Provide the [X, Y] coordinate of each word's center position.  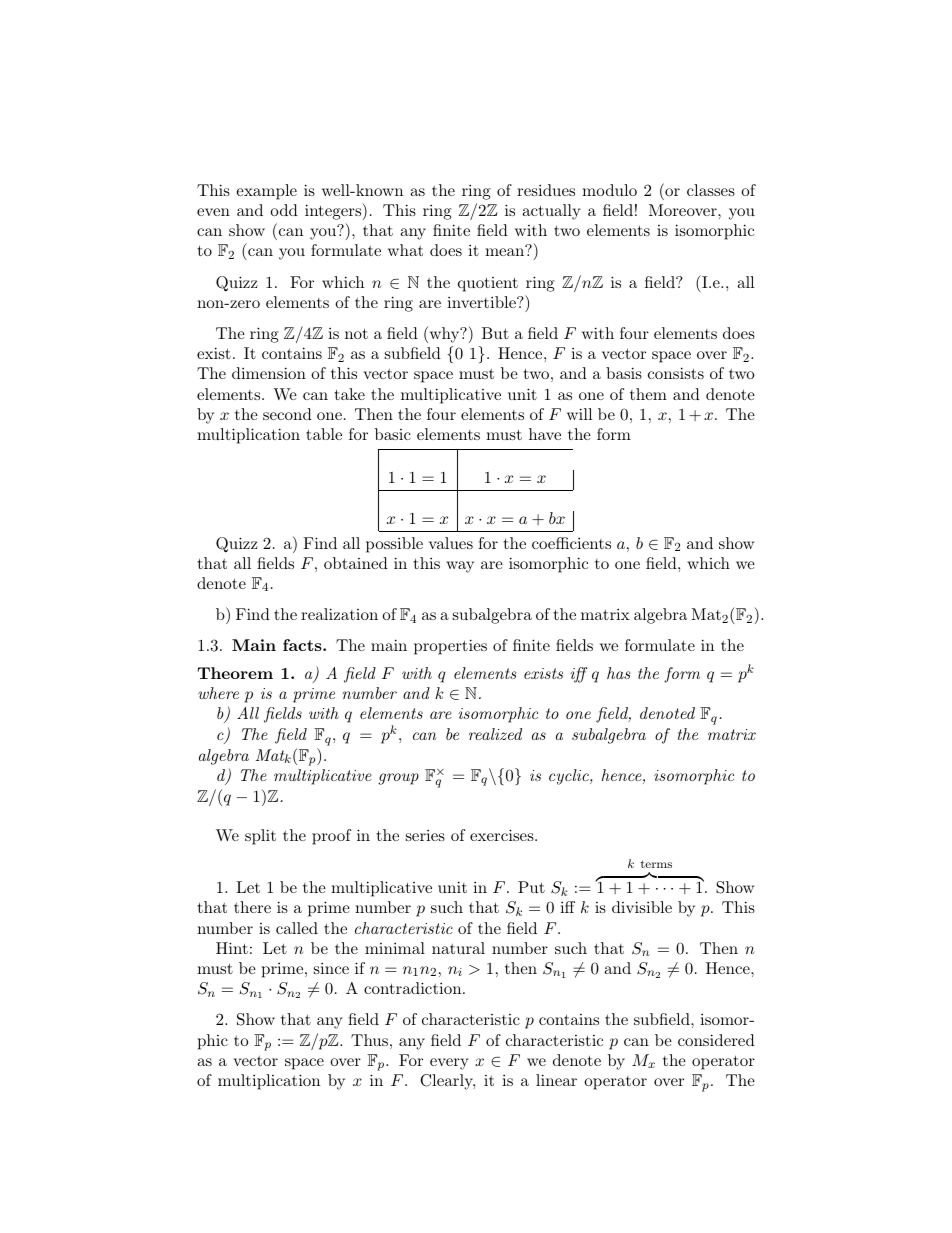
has [618, 673]
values [451, 543]
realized [495, 734]
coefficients [571, 543]
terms [656, 864]
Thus [369, 1040]
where [218, 693]
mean [504, 252]
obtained [356, 563]
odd [284, 210]
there [252, 907]
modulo [609, 190]
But [495, 333]
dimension [269, 373]
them [648, 394]
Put [531, 887]
